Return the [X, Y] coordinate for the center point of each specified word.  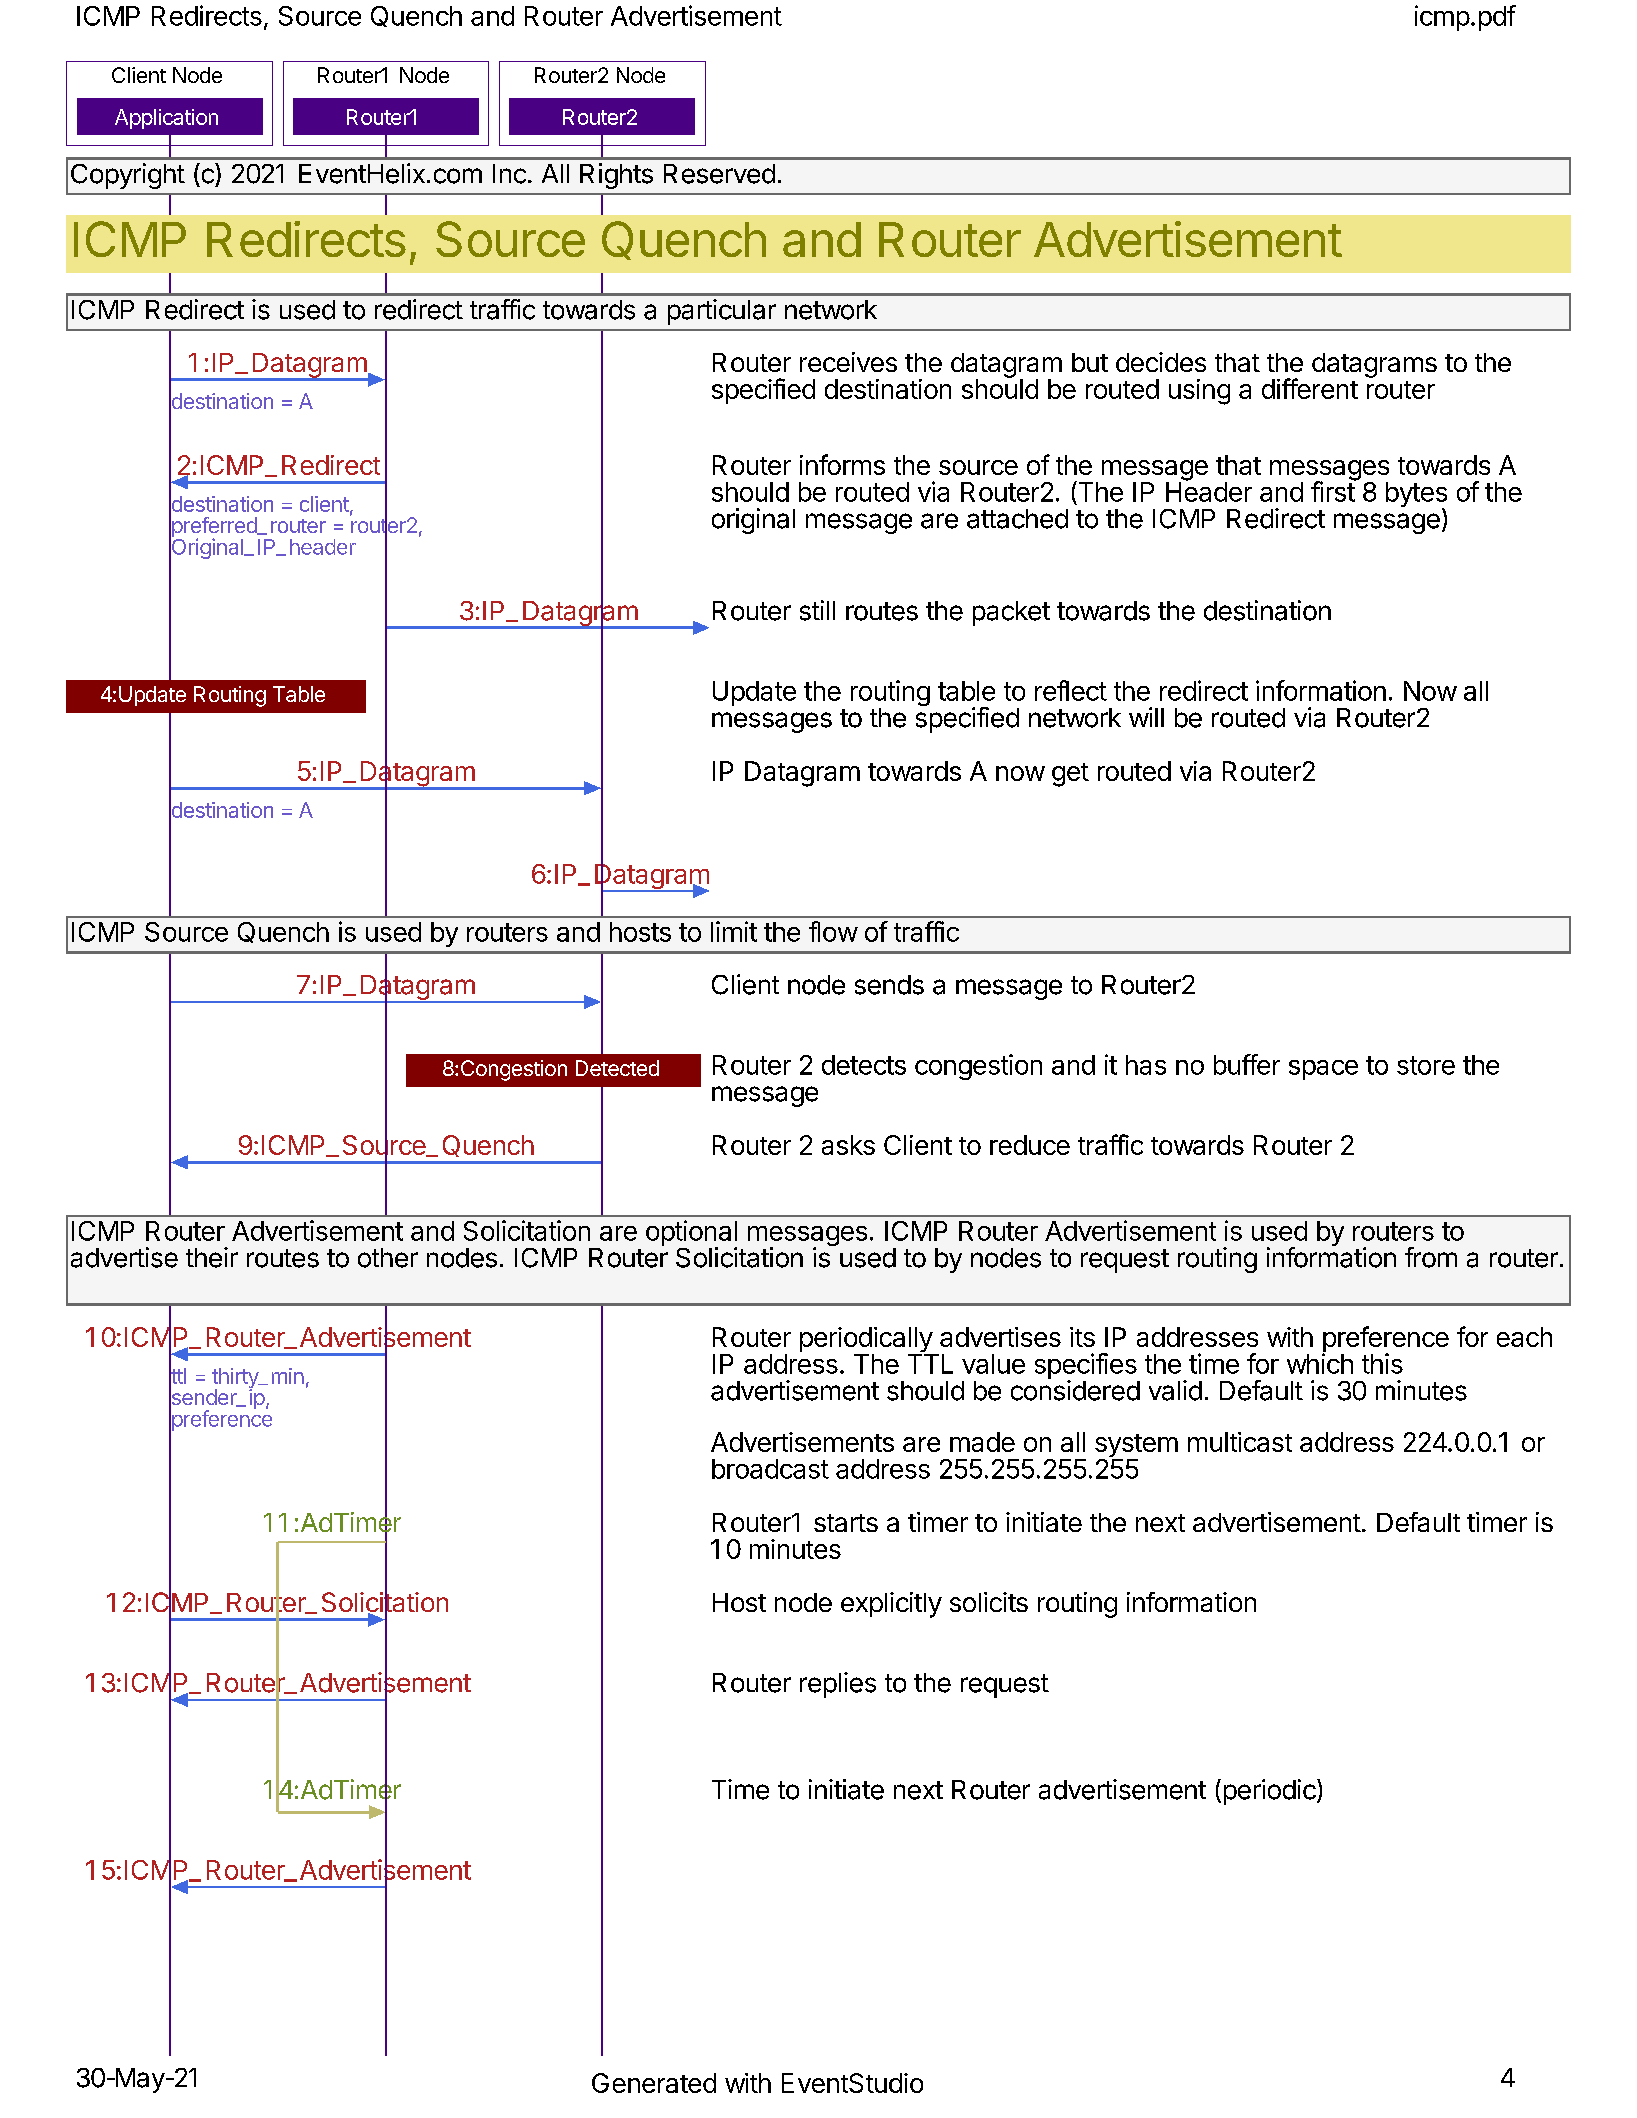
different [1310, 388]
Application [166, 119]
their [212, 1257]
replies [838, 1685]
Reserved [719, 174]
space [1323, 1070]
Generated [654, 2083]
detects [864, 1065]
